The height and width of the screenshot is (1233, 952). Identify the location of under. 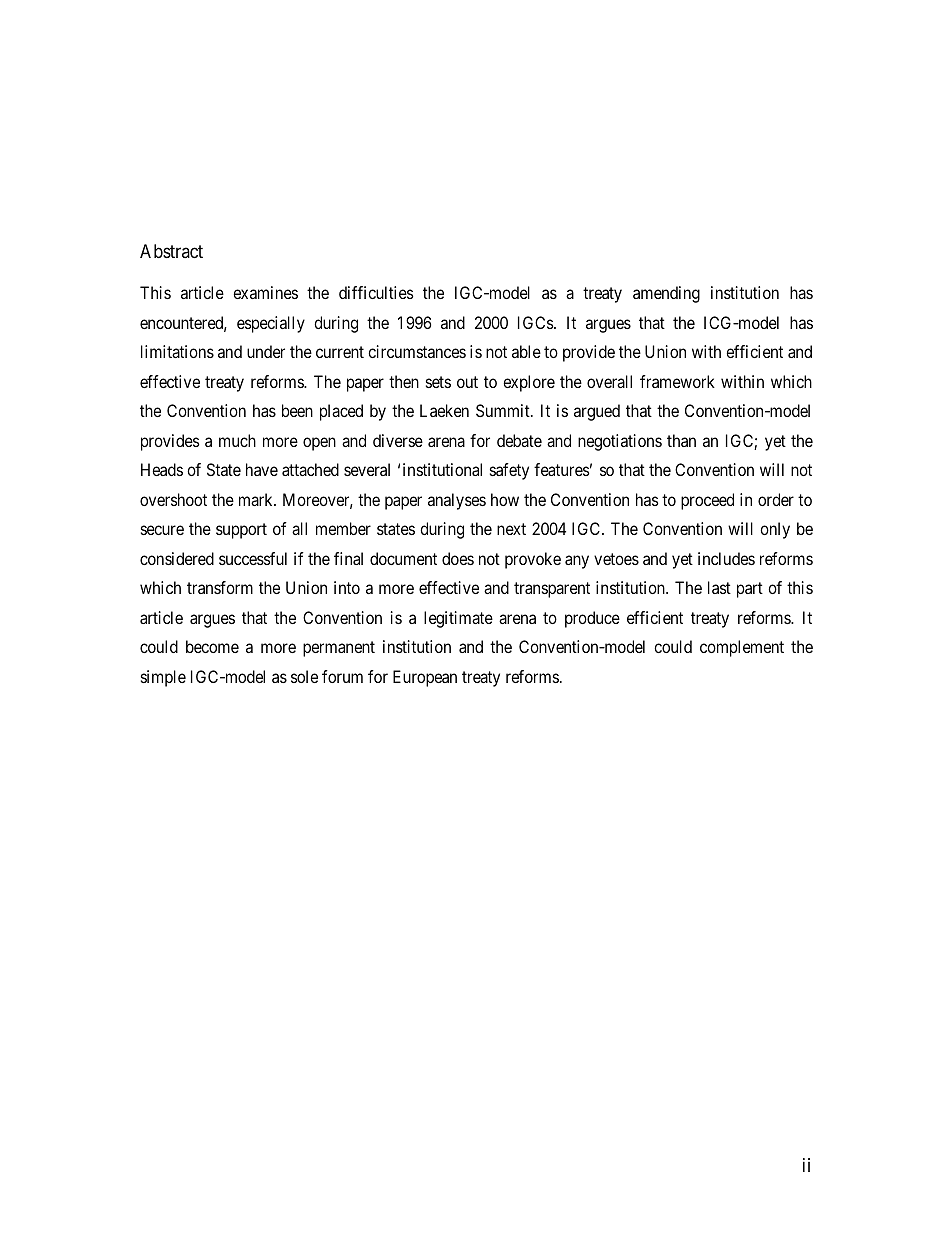
(266, 351).
